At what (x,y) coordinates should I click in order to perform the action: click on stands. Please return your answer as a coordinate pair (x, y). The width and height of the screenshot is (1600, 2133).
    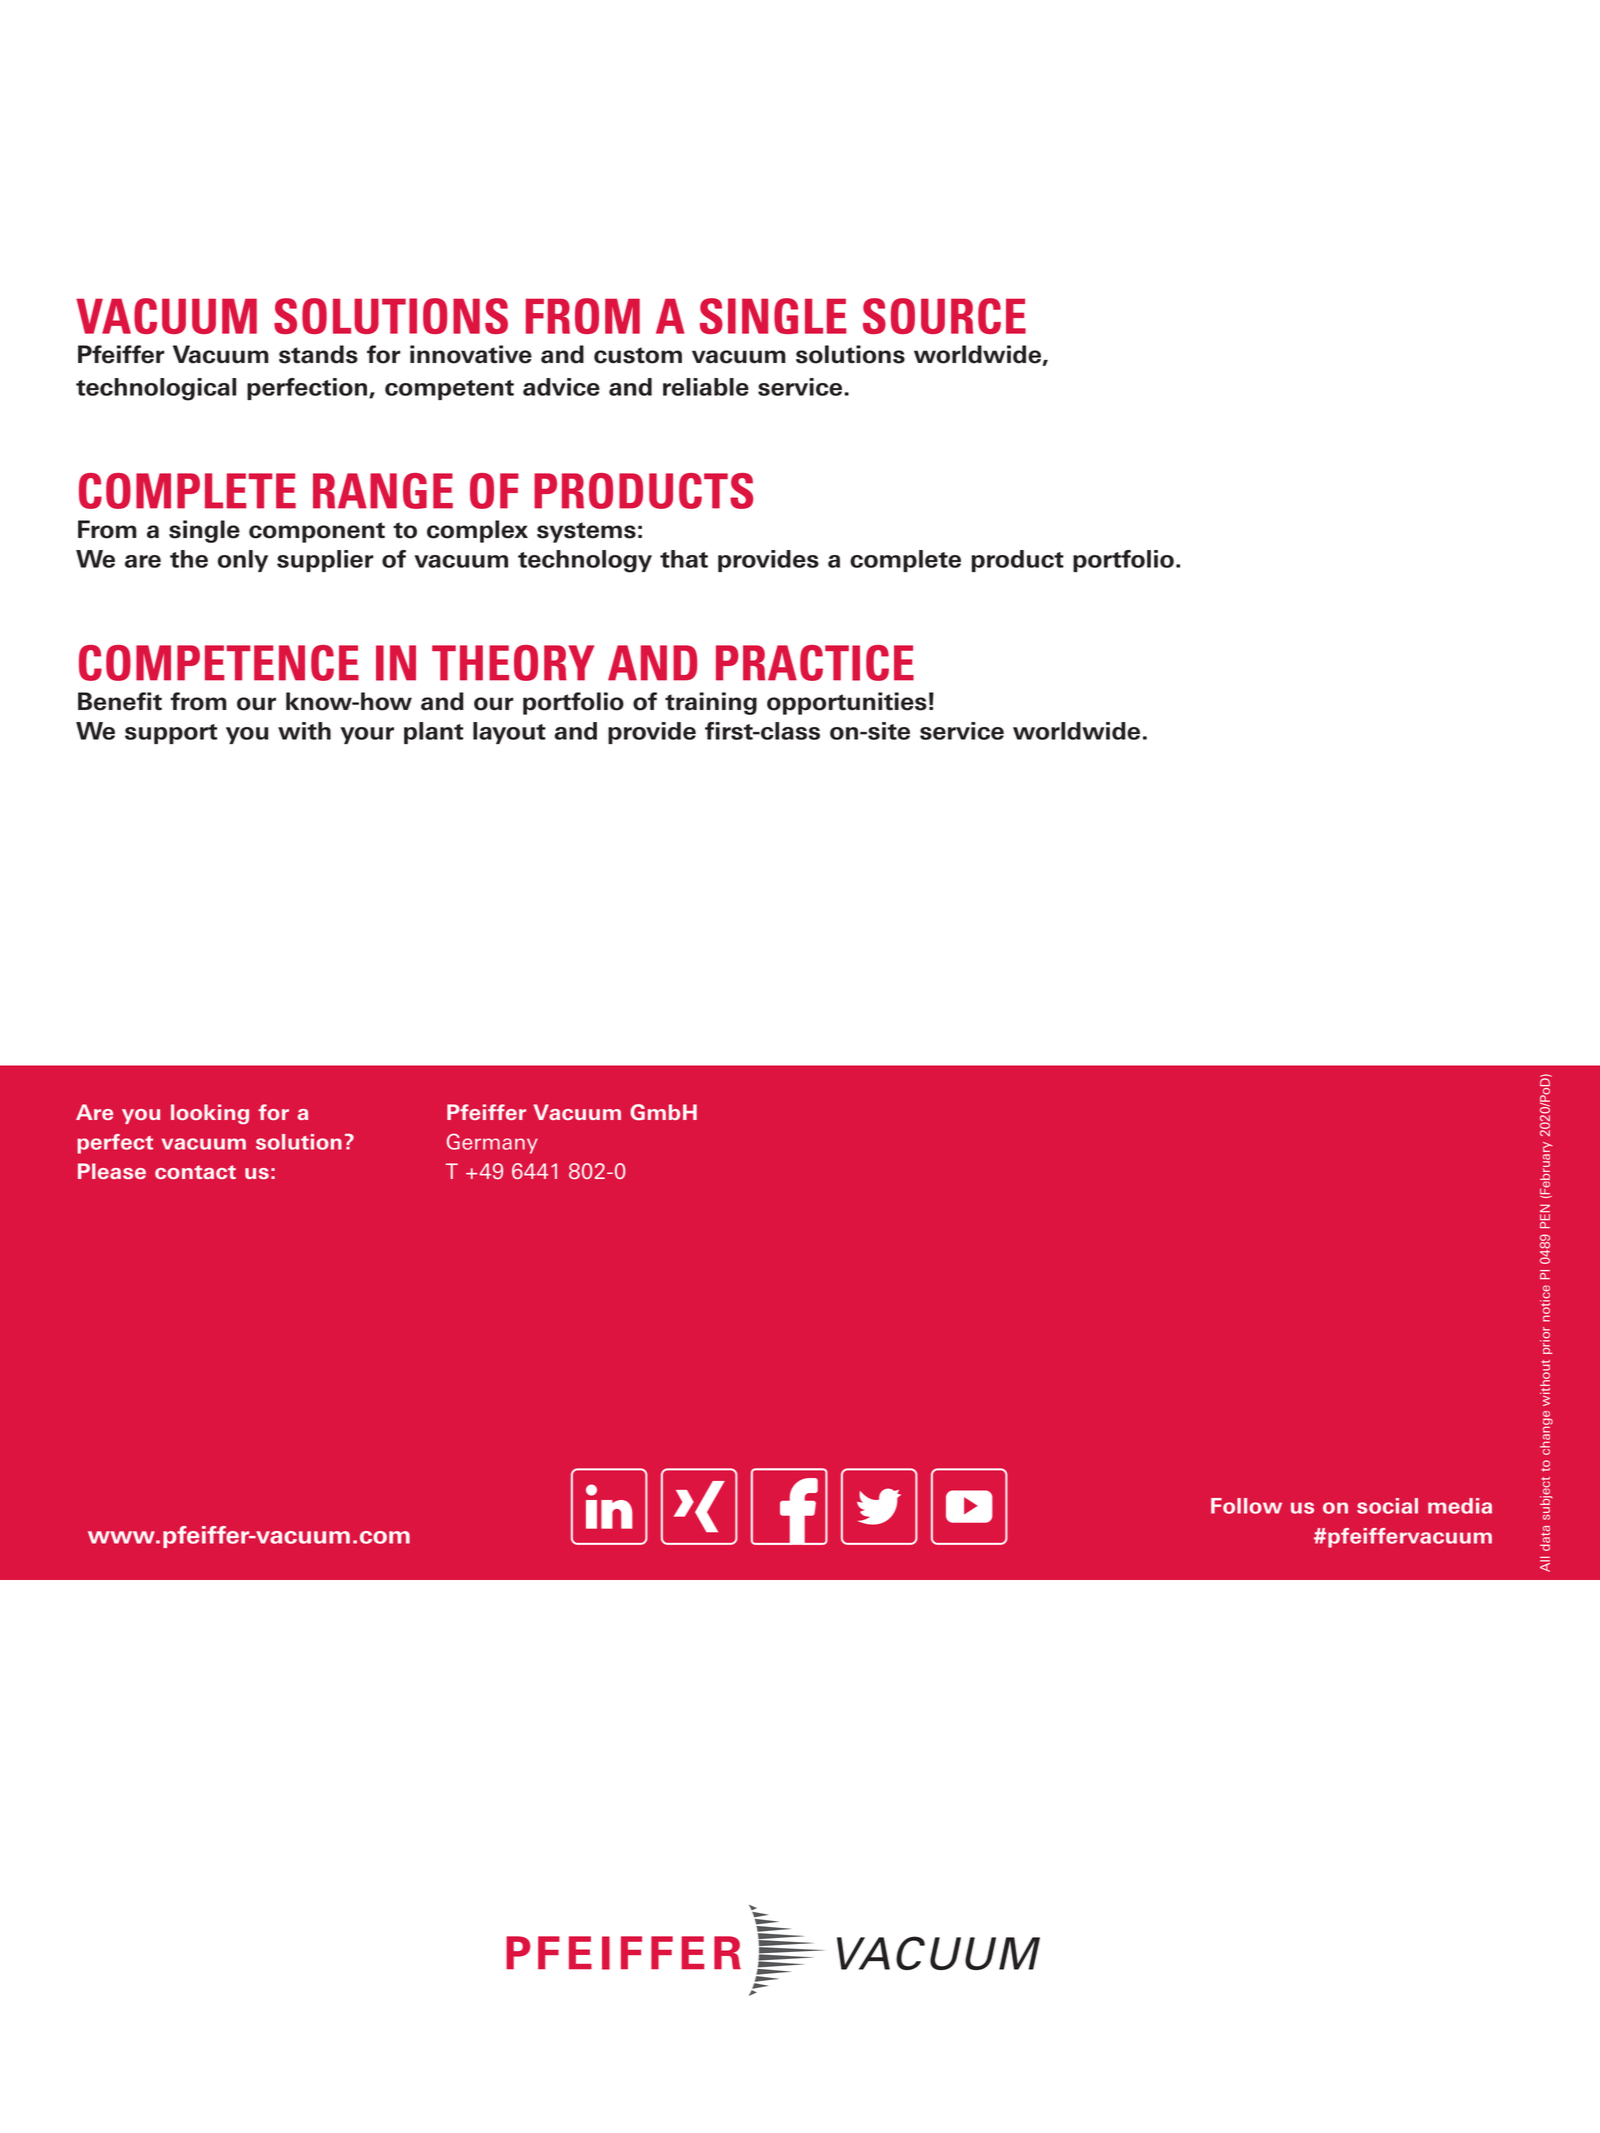
    Looking at the image, I should click on (318, 354).
